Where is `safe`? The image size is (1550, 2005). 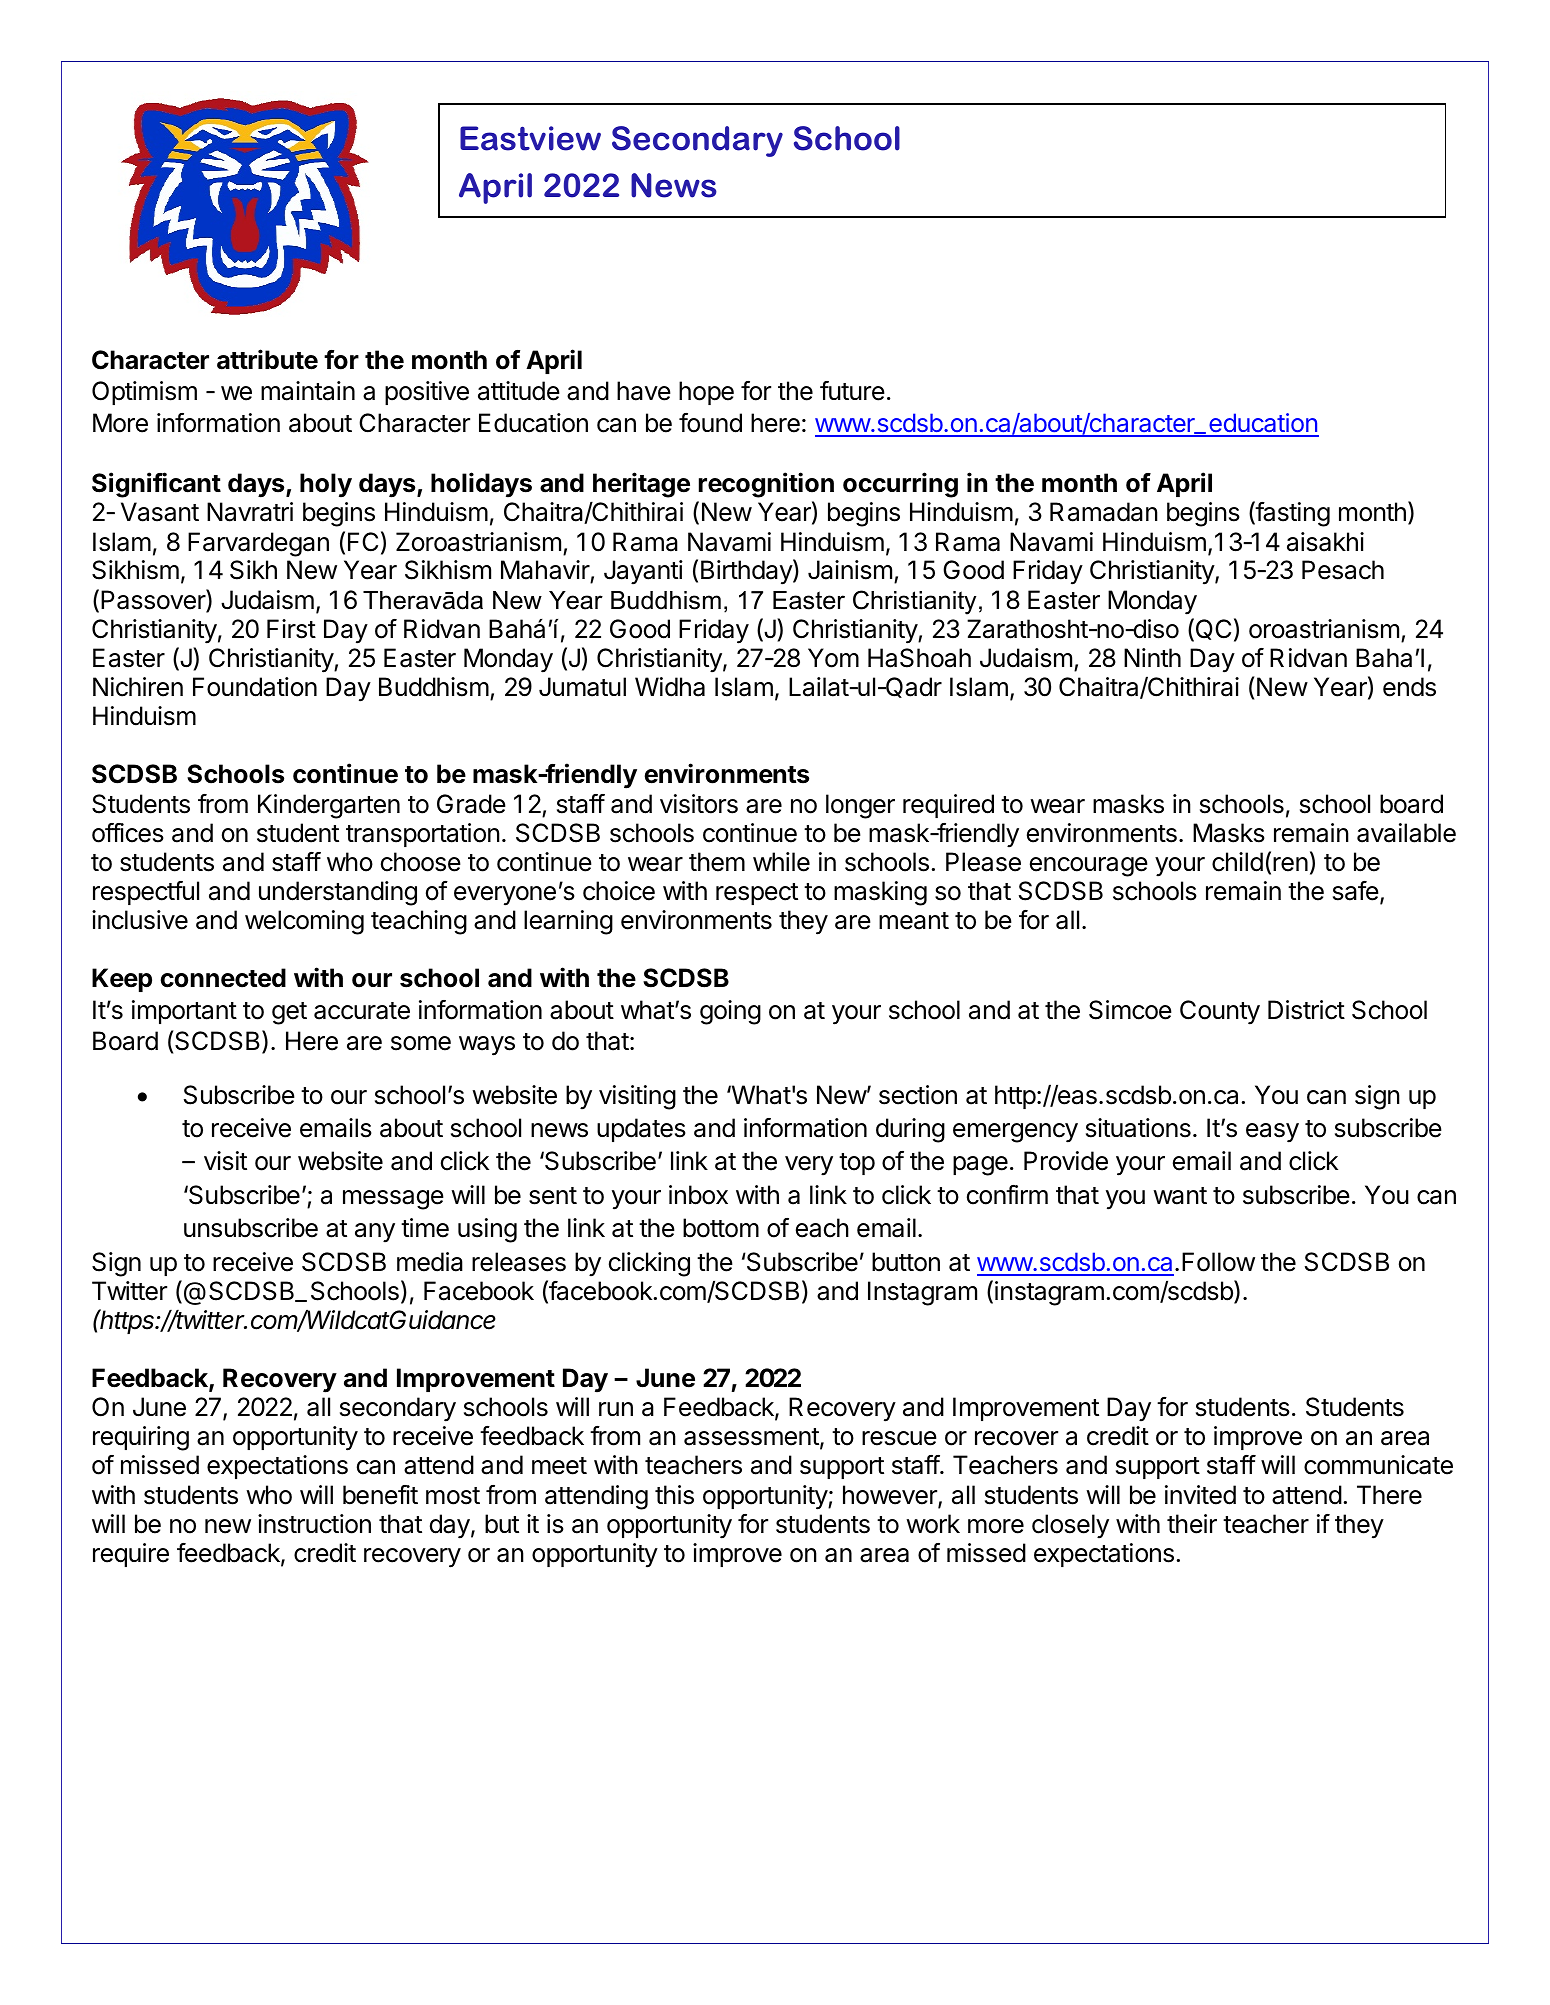 safe is located at coordinates (1356, 891).
